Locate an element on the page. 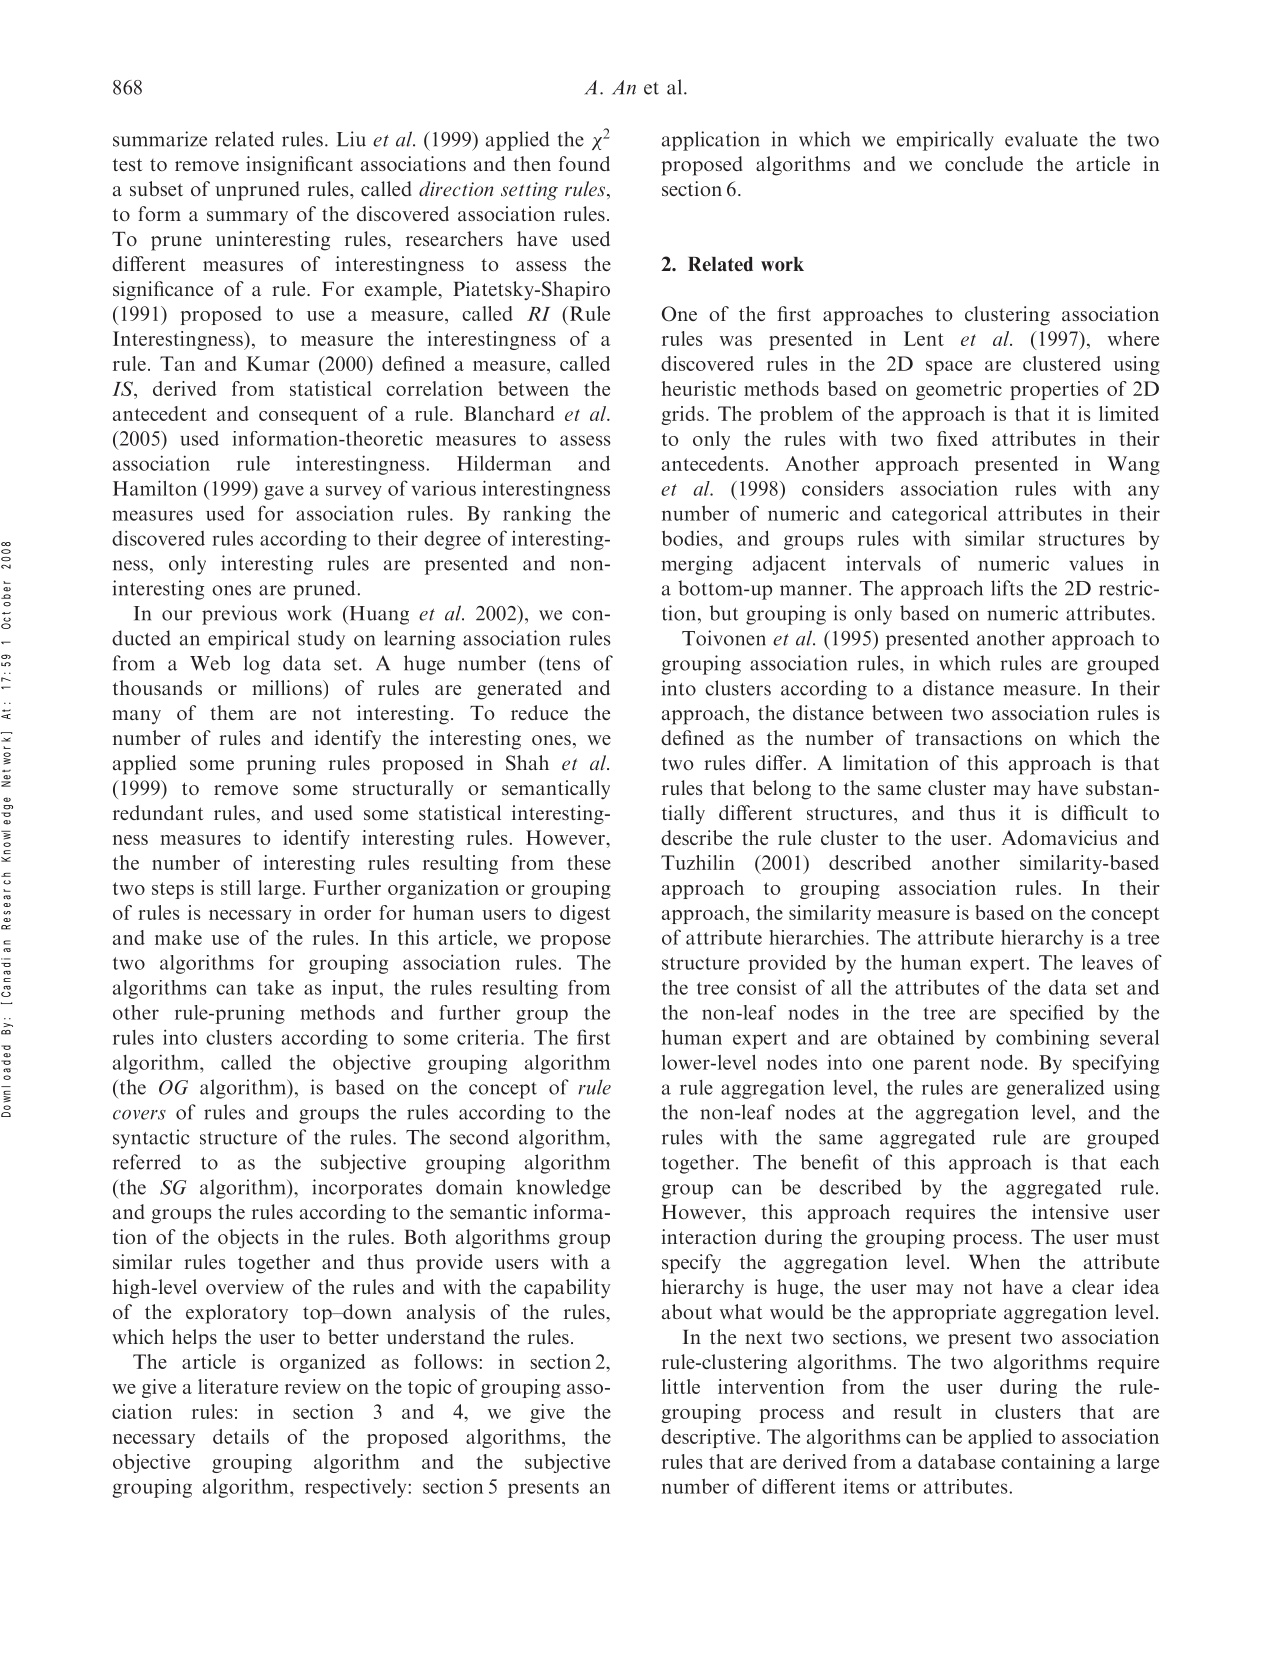  summary is located at coordinates (247, 218).
